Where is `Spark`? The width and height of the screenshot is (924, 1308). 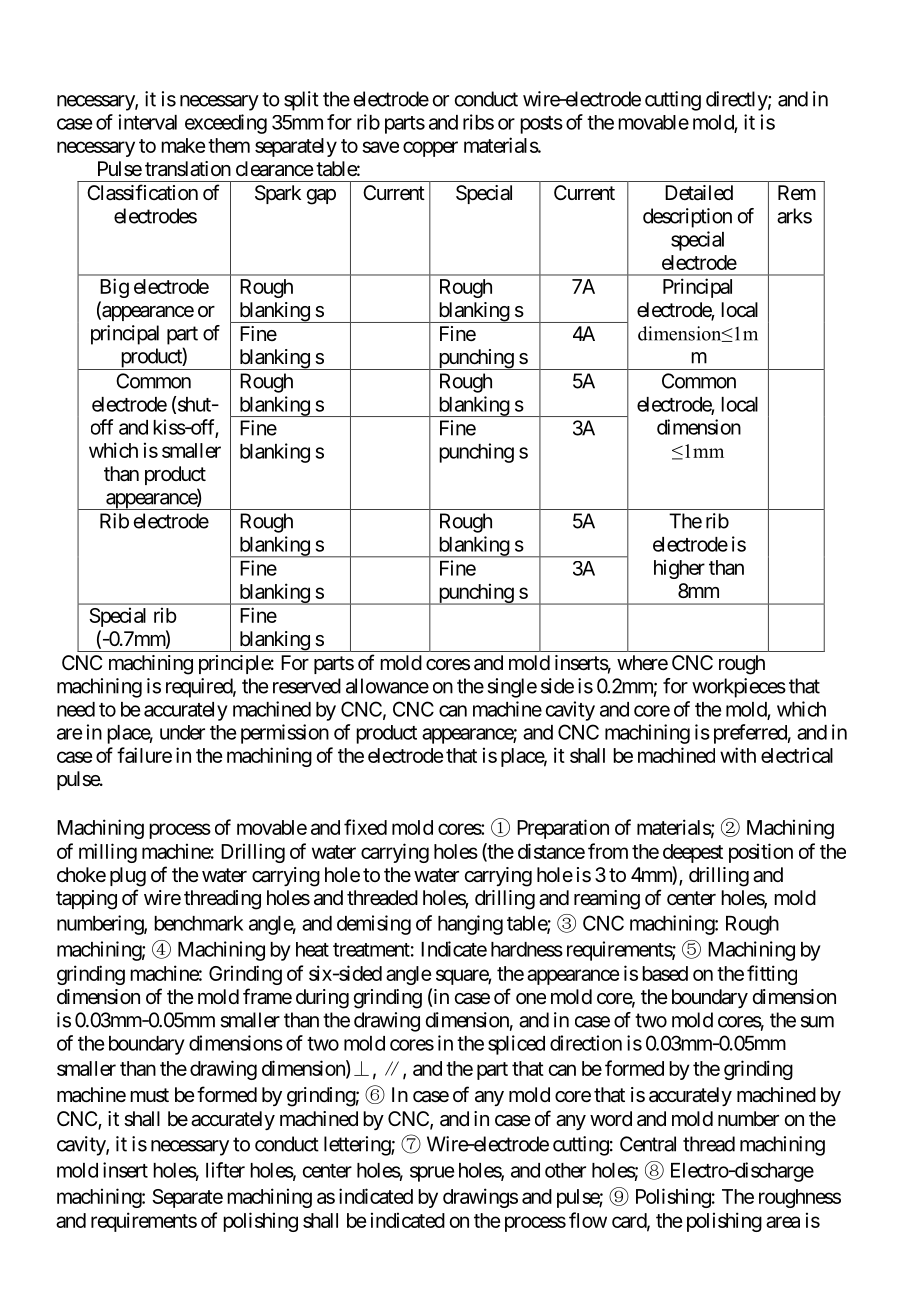 Spark is located at coordinates (278, 194).
